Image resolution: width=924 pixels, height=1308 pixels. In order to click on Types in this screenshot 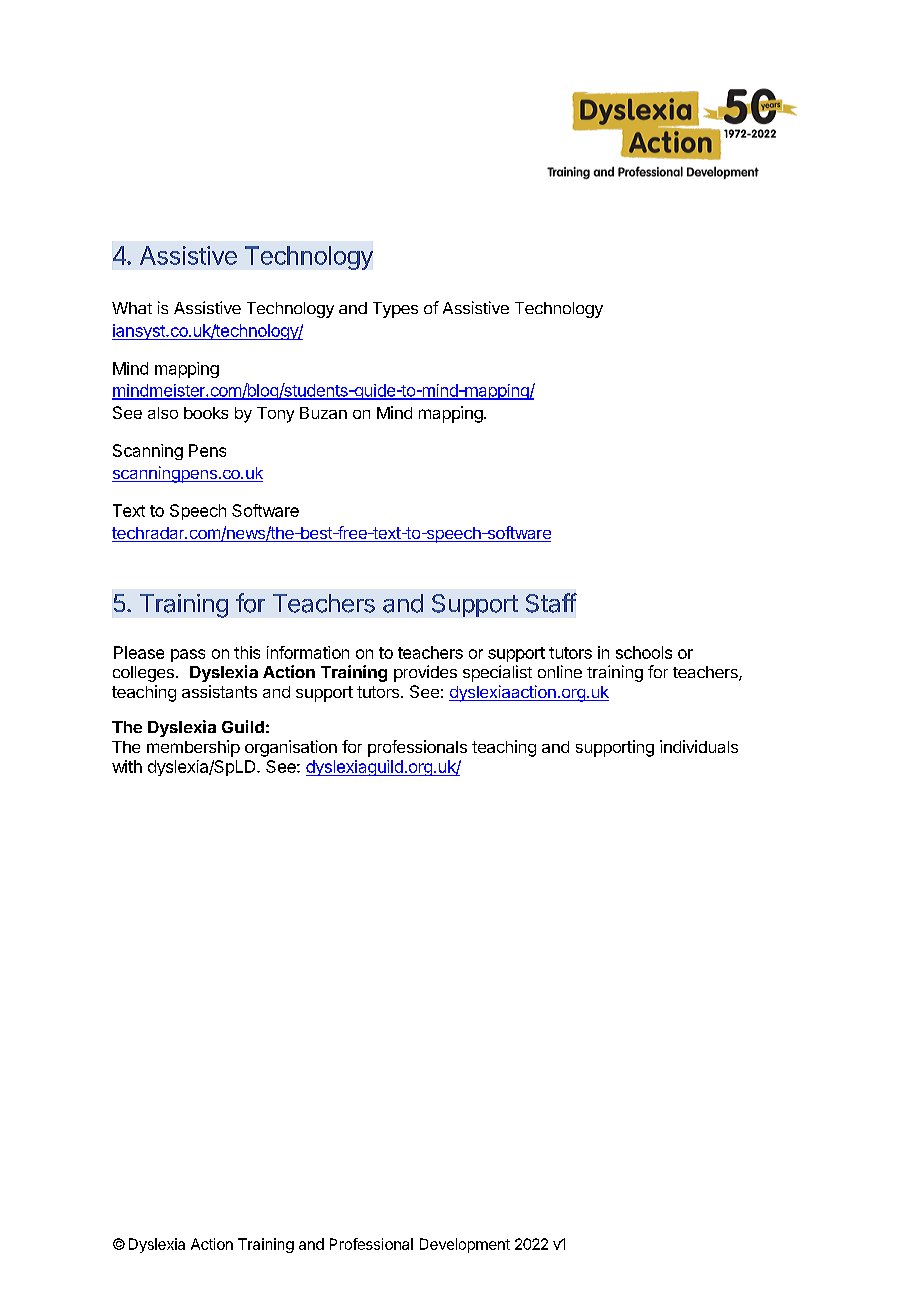, I will do `click(395, 310)`.
